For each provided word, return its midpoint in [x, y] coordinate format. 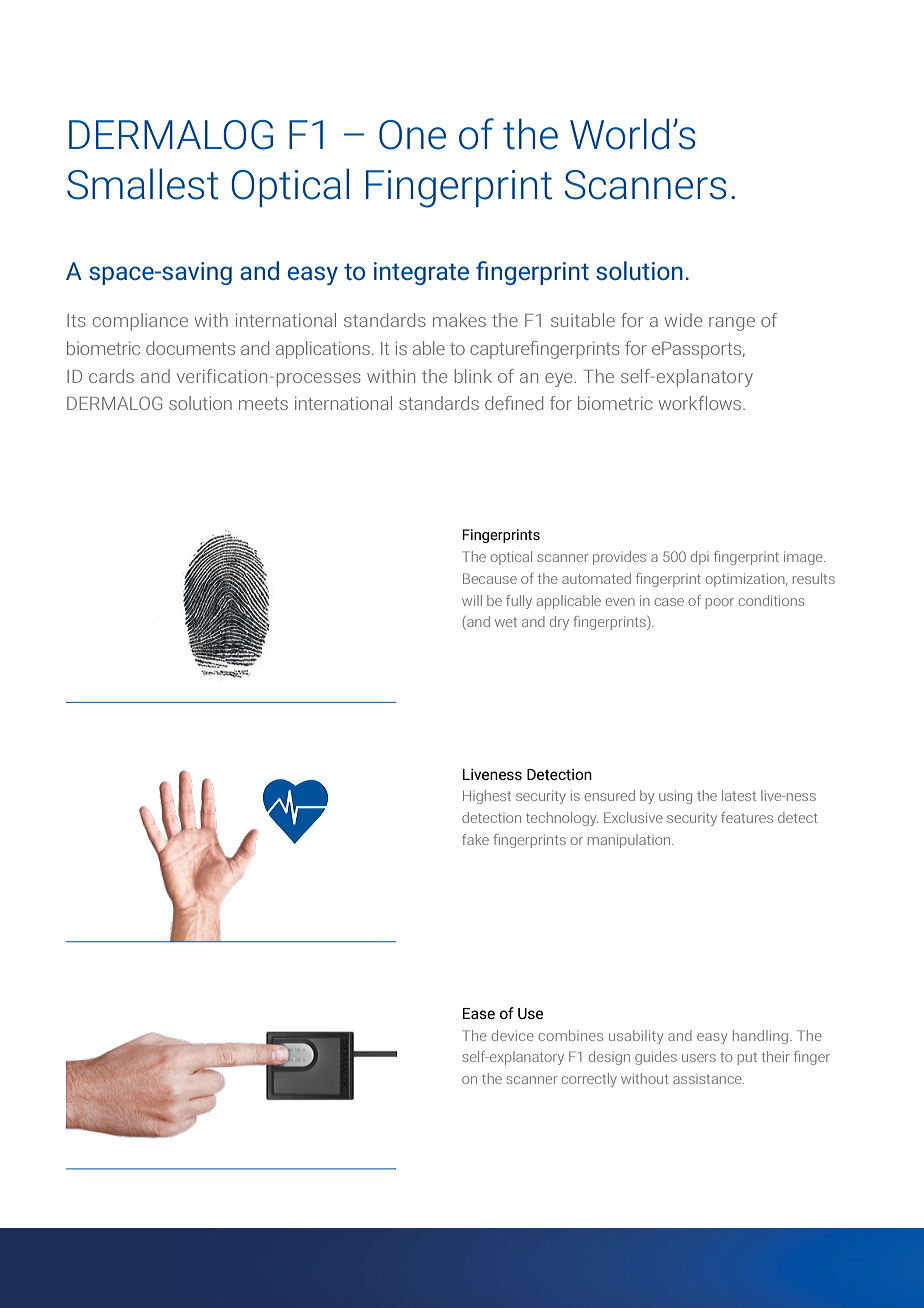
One [412, 135]
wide [683, 320]
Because [490, 578]
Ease [479, 1013]
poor [720, 603]
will [472, 600]
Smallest [142, 184]
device [513, 1035]
